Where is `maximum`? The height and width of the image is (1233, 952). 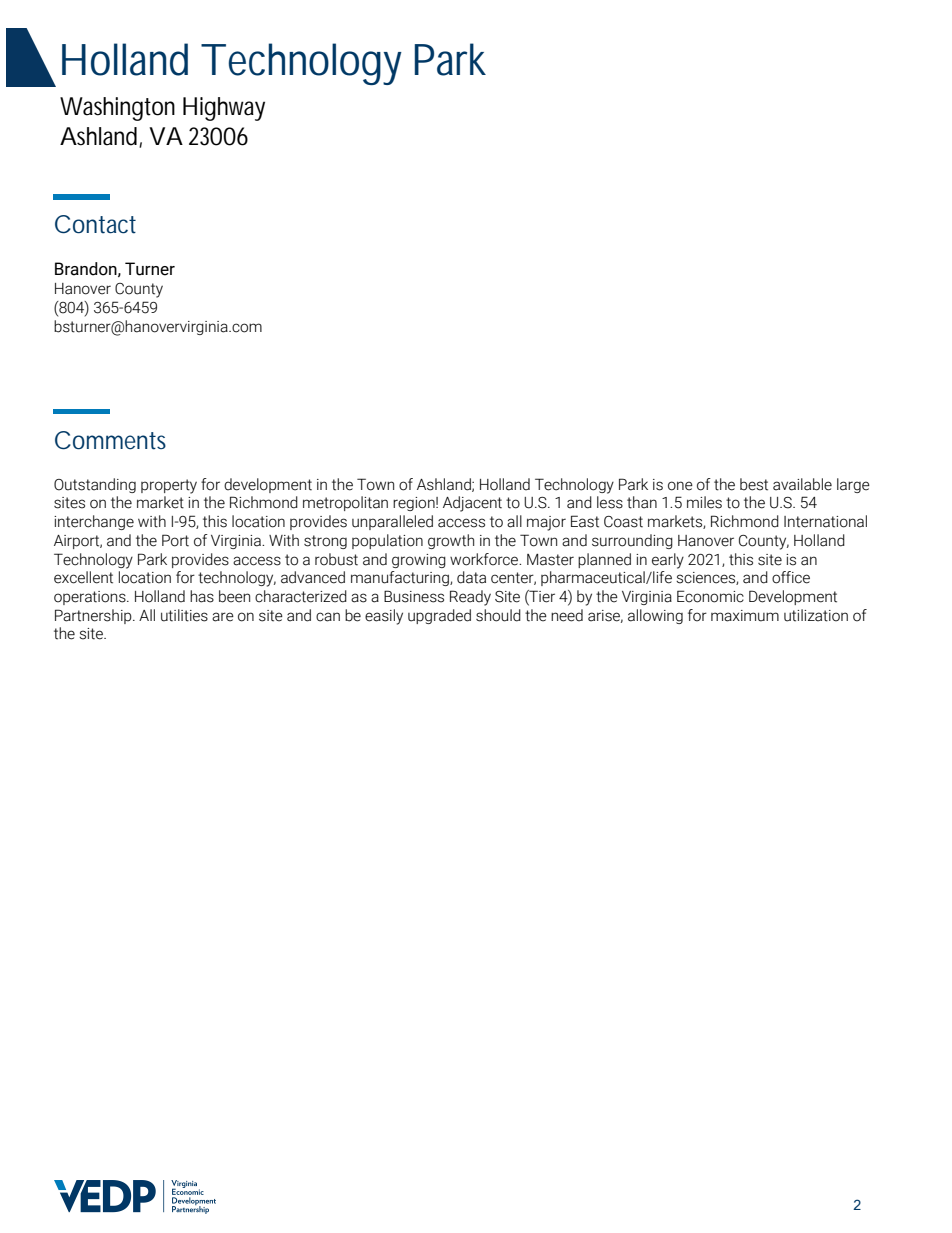 maximum is located at coordinates (745, 616).
